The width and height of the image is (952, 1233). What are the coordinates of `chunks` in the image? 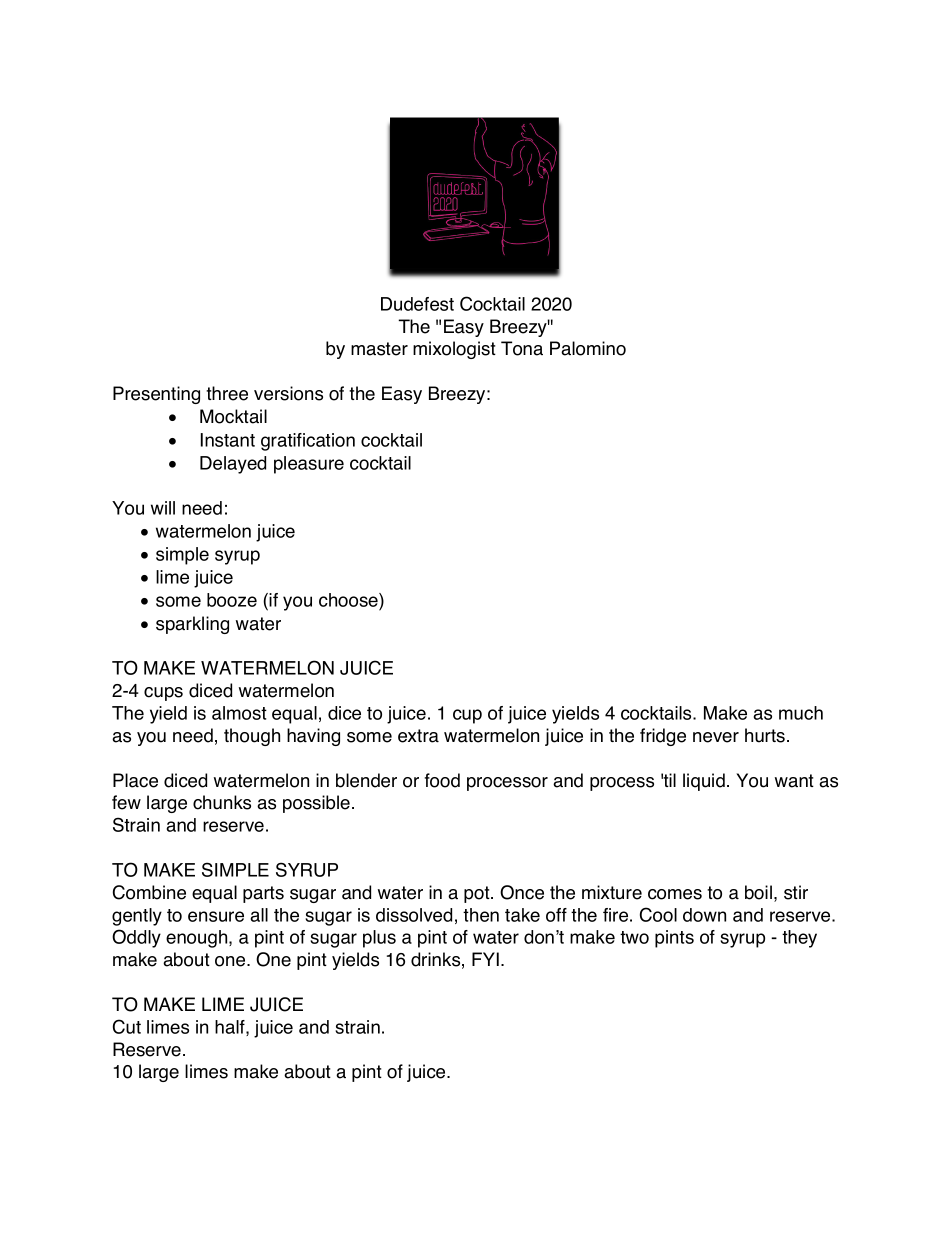 It's located at (222, 802).
